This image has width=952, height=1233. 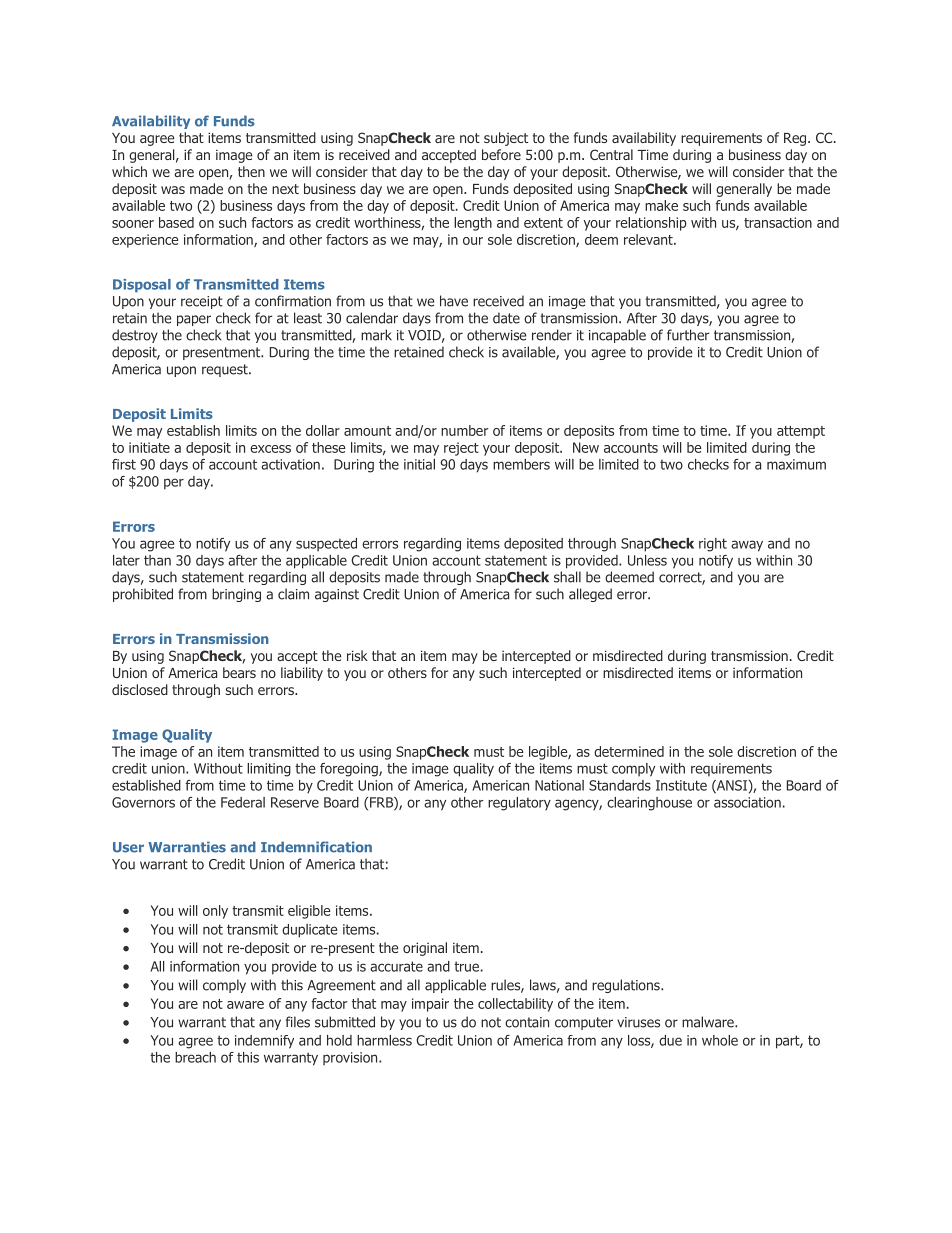 What do you see at coordinates (251, 171) in the image?
I see `then` at bounding box center [251, 171].
